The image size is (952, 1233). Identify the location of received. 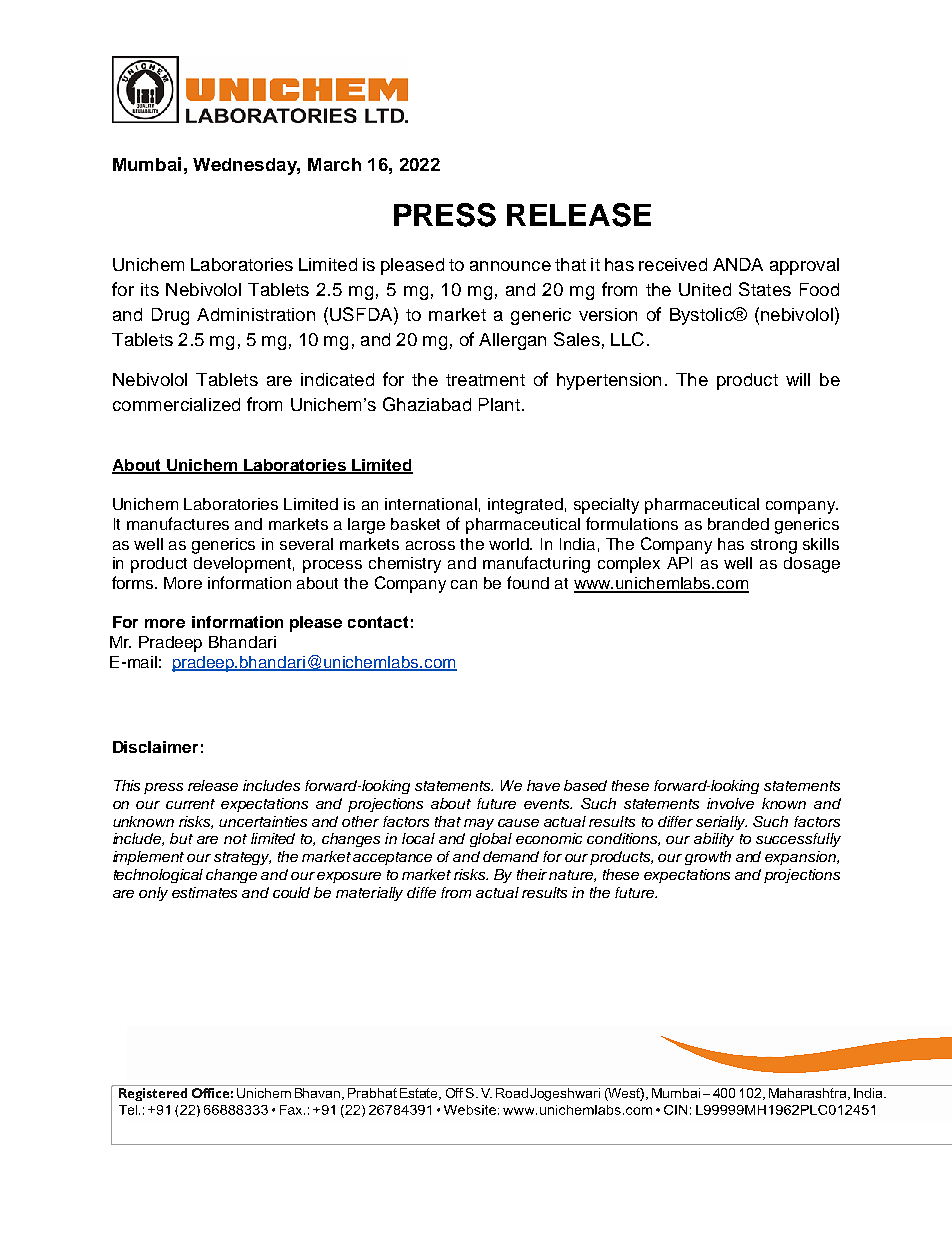
(673, 264).
